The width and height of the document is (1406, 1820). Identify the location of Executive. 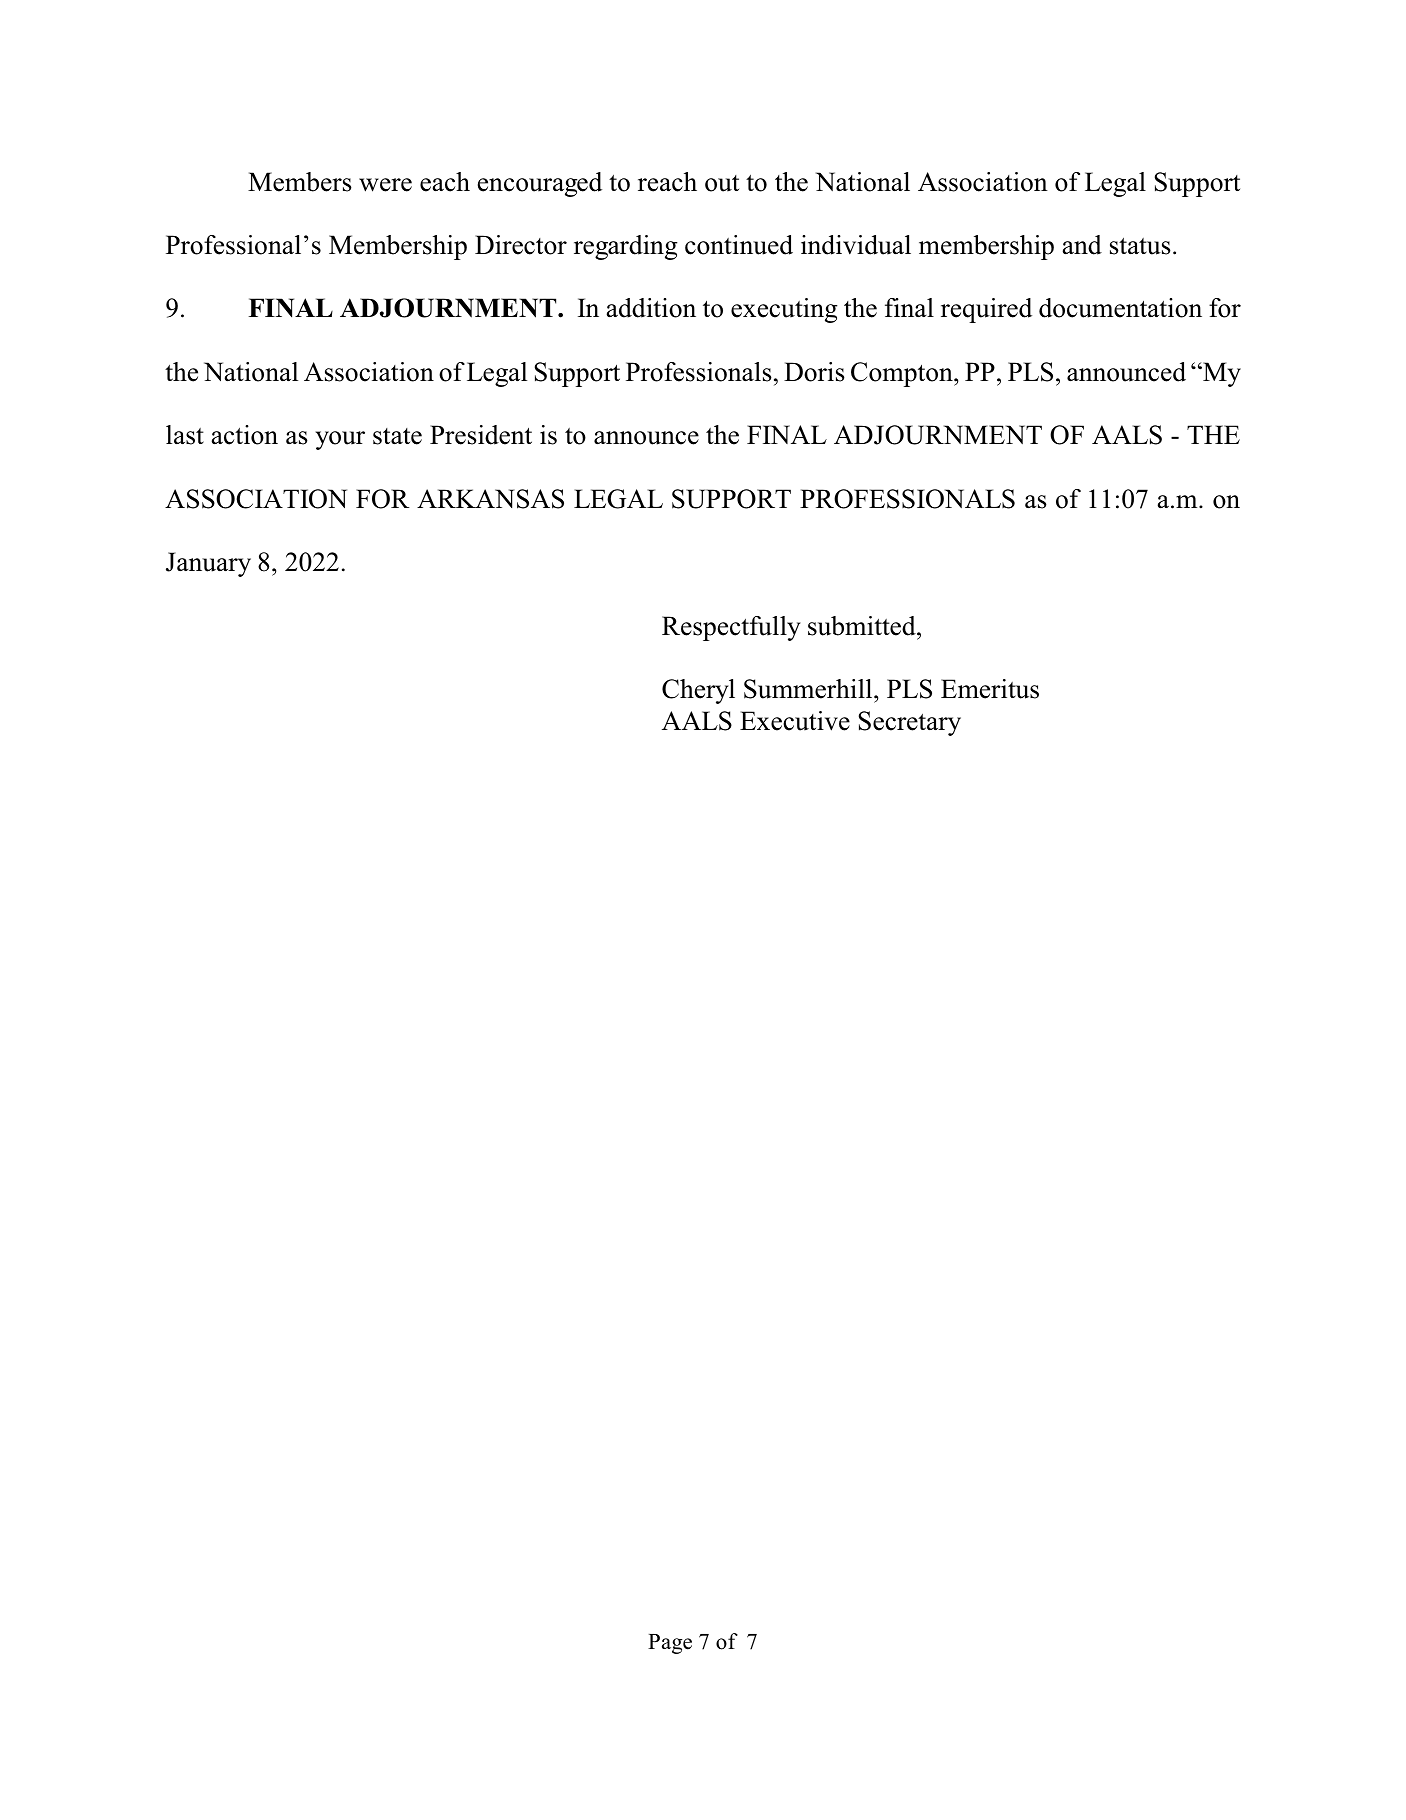
(795, 721).
